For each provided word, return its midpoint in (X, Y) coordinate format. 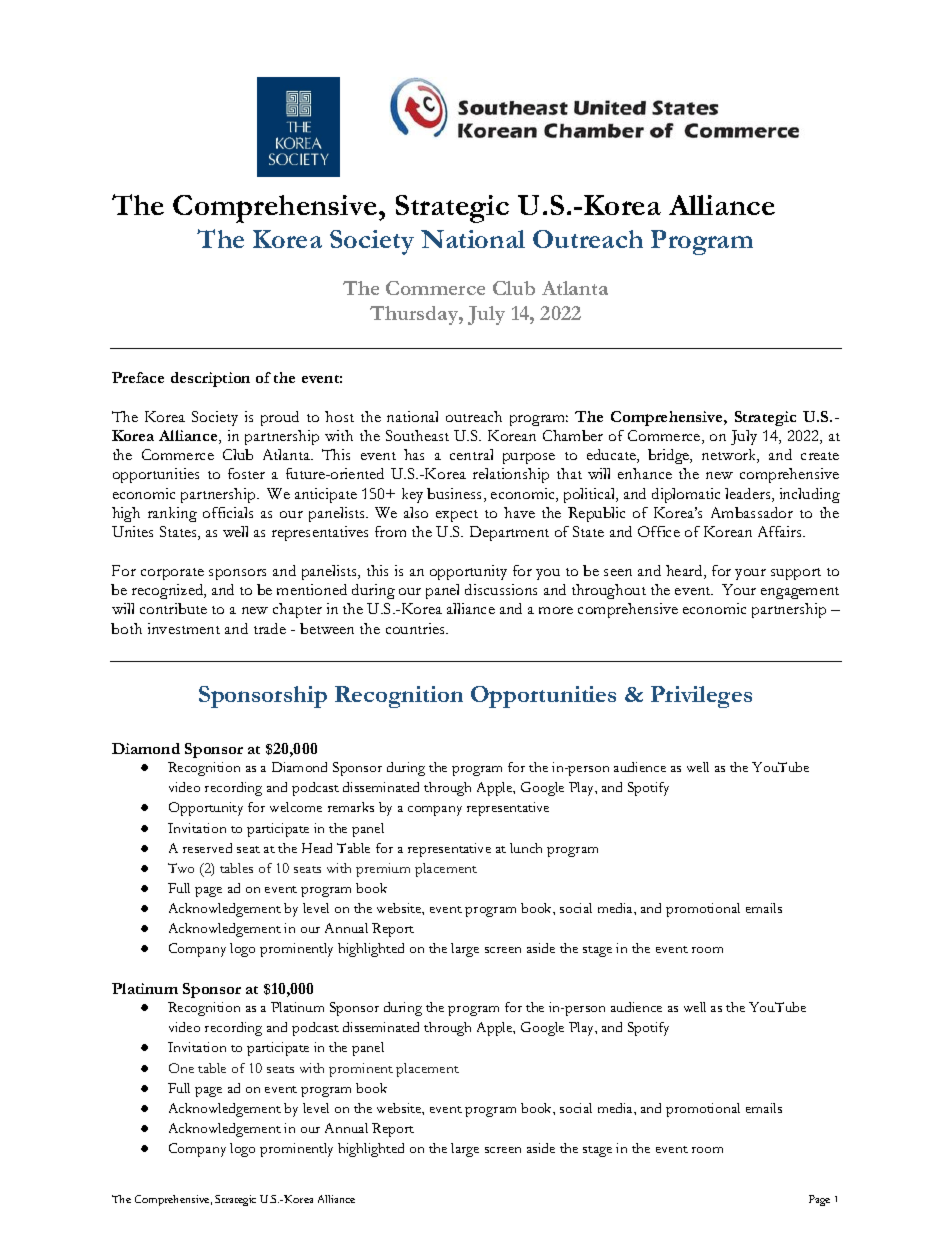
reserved (207, 848)
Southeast (417, 435)
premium (383, 870)
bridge (670, 456)
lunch (526, 848)
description (210, 379)
